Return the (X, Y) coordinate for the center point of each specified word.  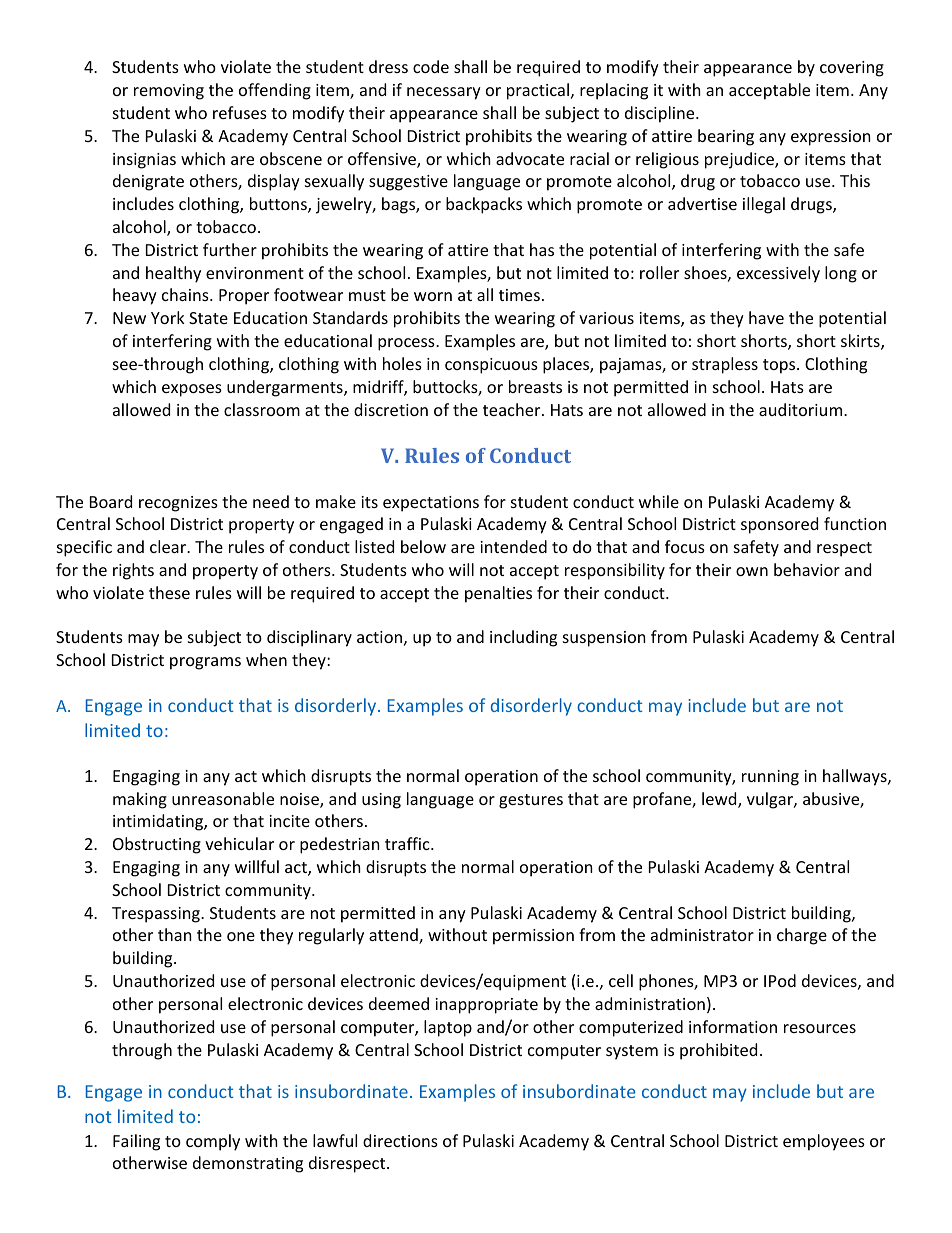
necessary (444, 93)
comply (213, 1142)
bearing (726, 137)
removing (169, 92)
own (752, 571)
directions (400, 1140)
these (169, 592)
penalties (498, 594)
